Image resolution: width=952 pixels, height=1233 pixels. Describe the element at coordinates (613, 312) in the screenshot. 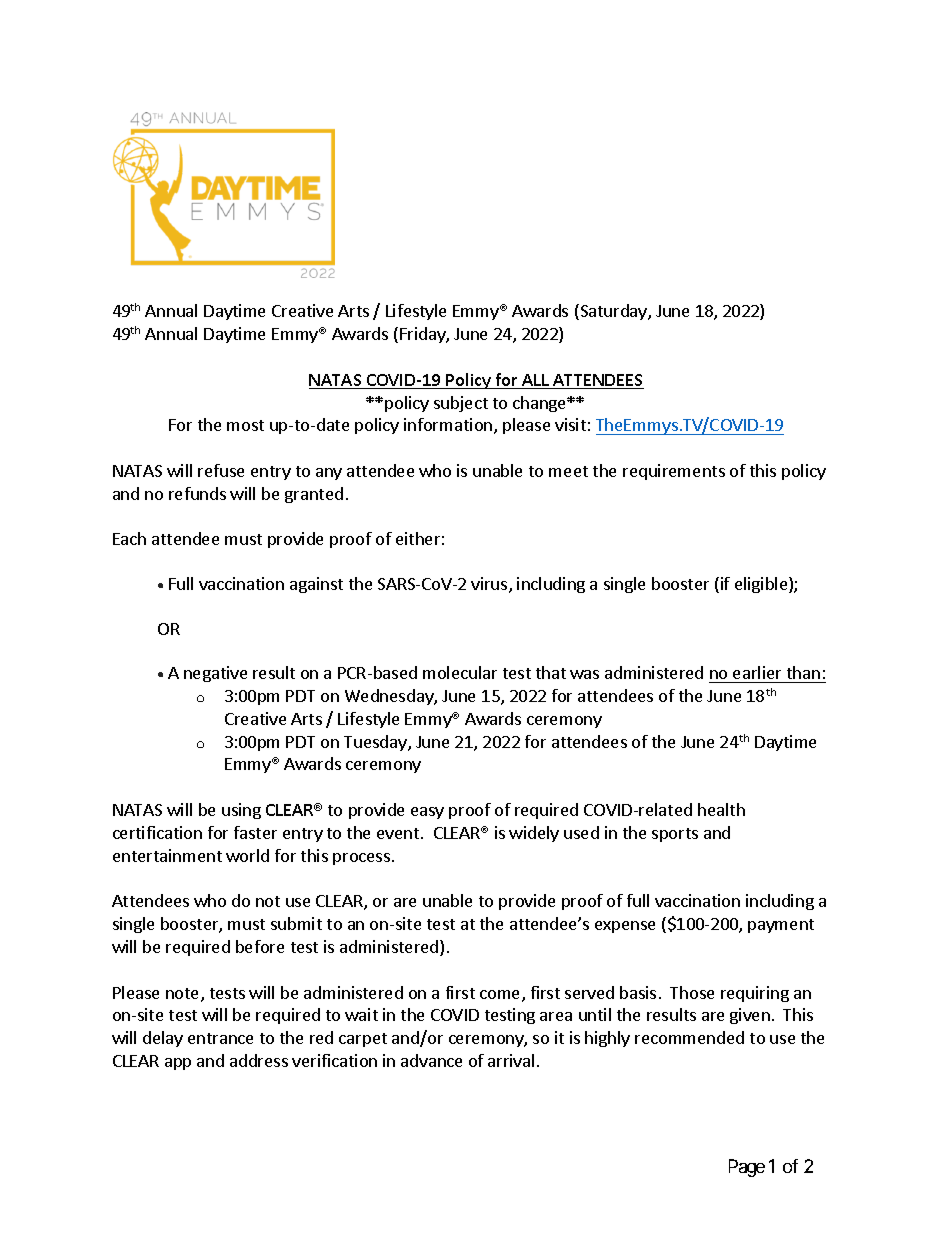

I see `Saturday` at that location.
